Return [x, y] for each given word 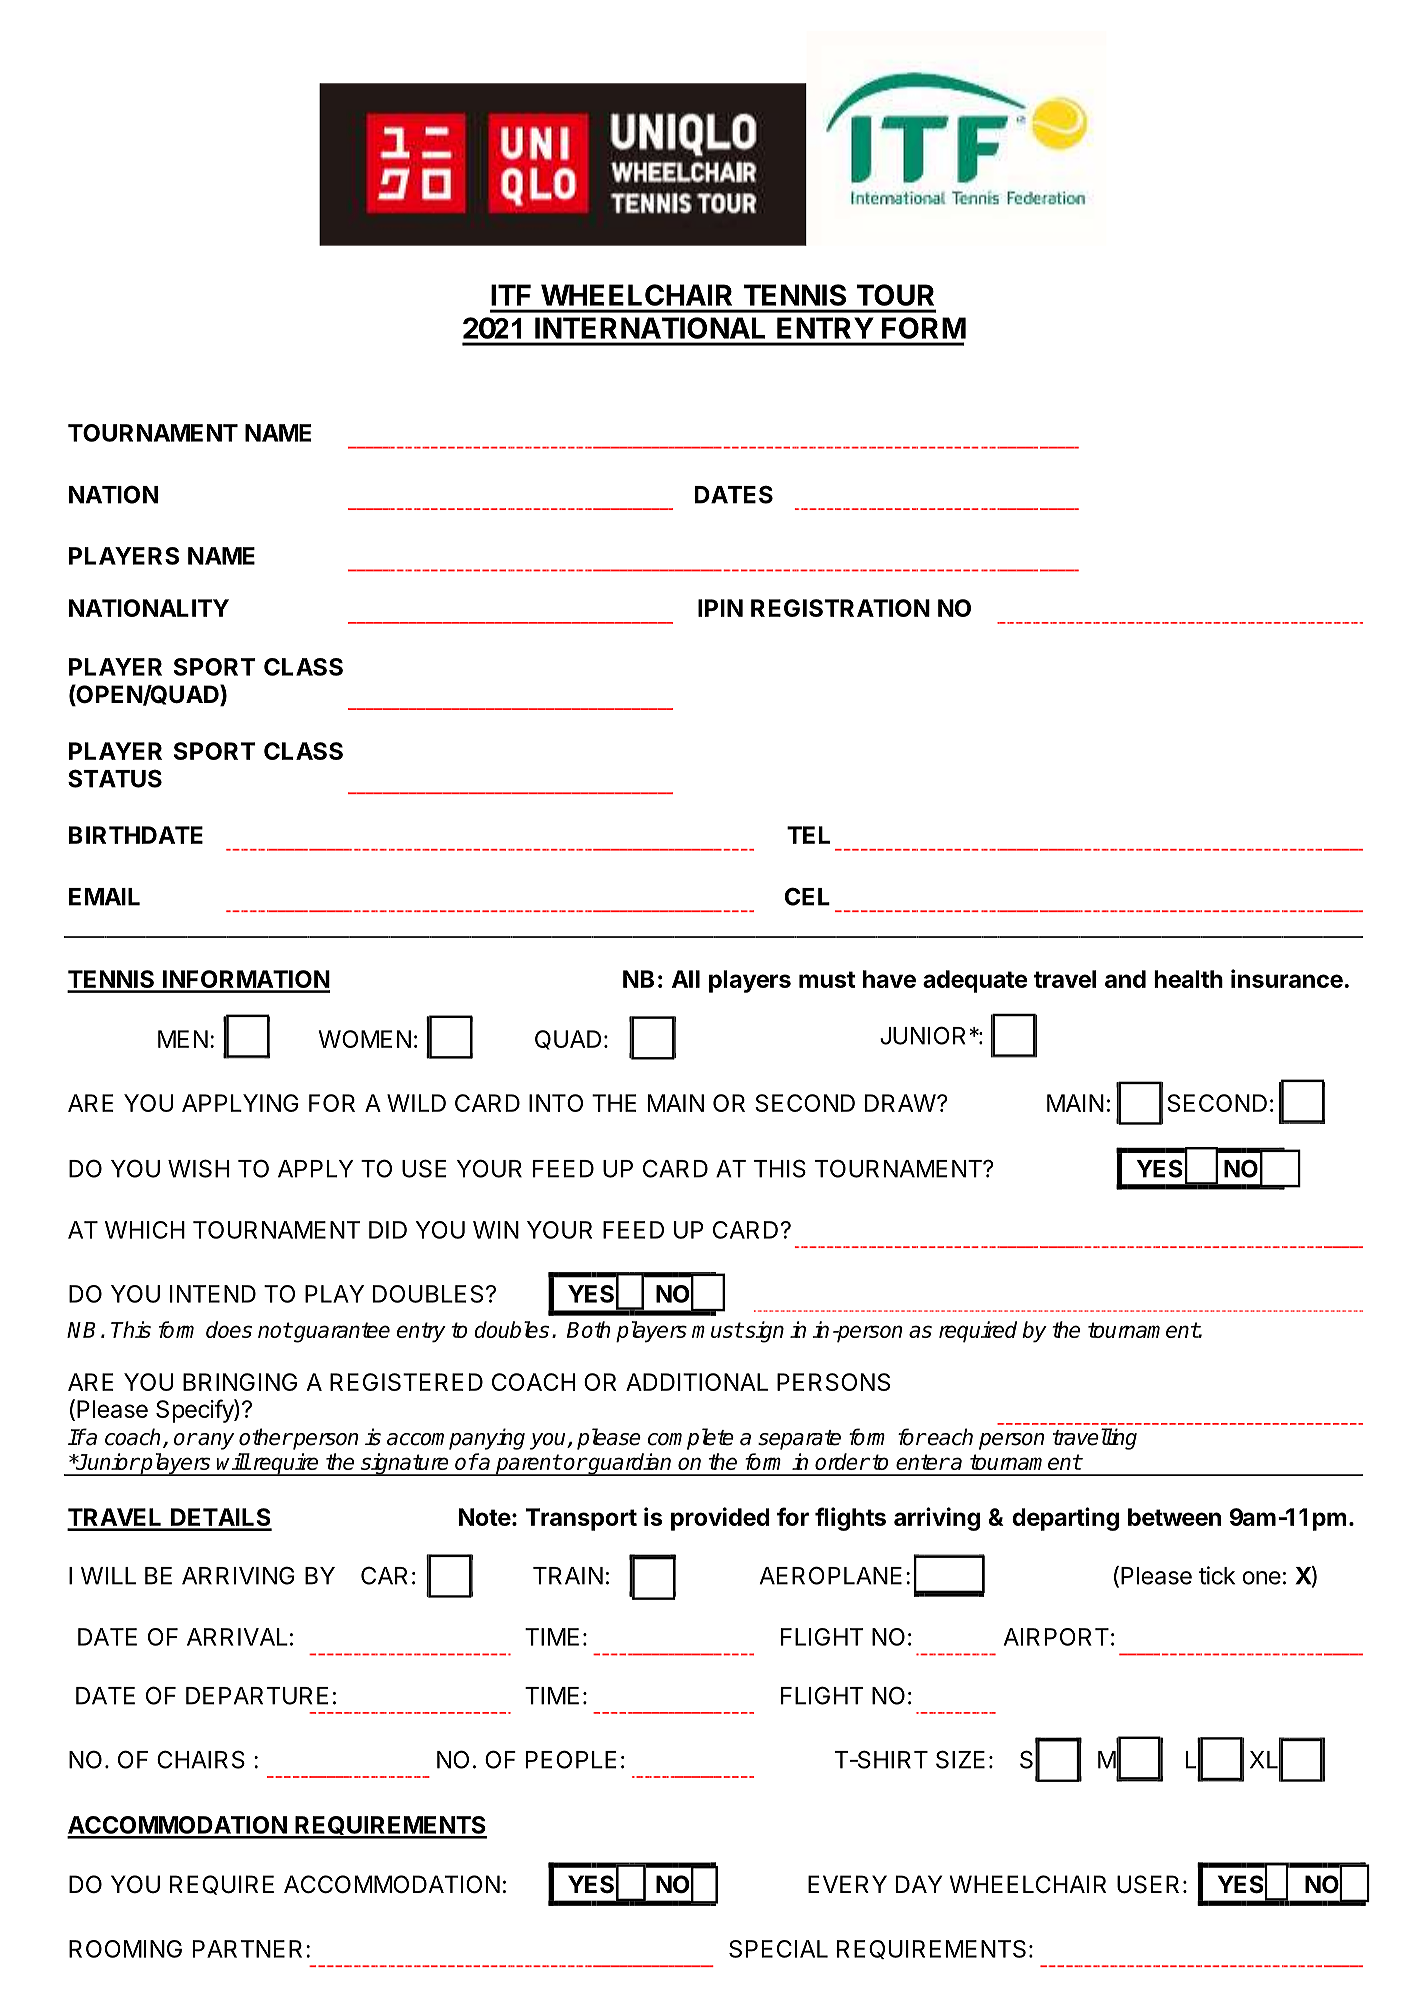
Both [589, 1329]
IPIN [720, 608]
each [949, 1437]
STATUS [115, 778]
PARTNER [247, 1949]
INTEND [213, 1294]
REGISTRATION [840, 608]
